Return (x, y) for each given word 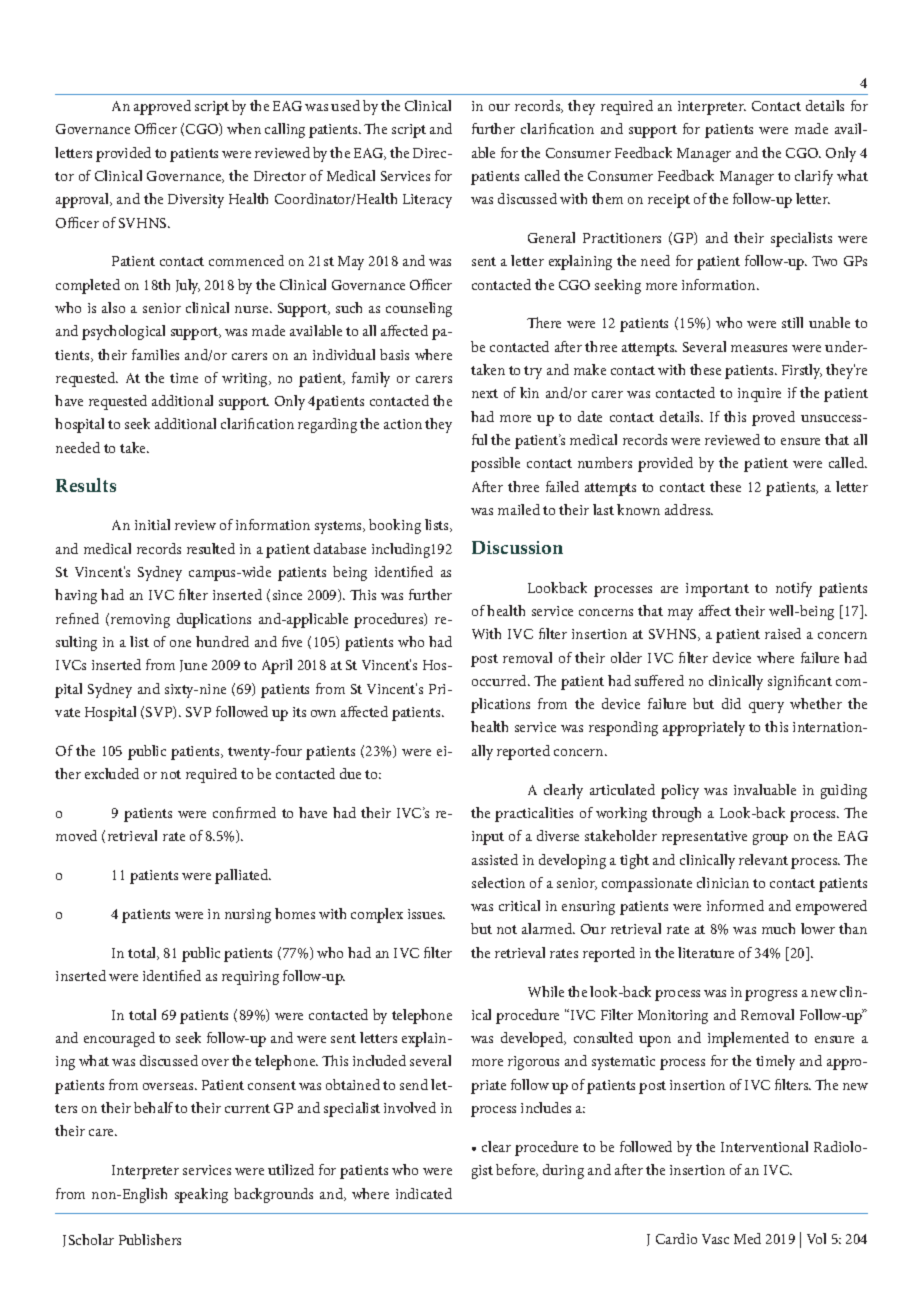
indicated (424, 1193)
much (778, 928)
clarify (814, 177)
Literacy (427, 201)
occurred (500, 680)
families (155, 354)
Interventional (764, 1146)
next (485, 393)
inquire (759, 395)
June (193, 666)
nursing (248, 916)
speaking (201, 1195)
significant (800, 682)
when (244, 128)
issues (426, 914)
